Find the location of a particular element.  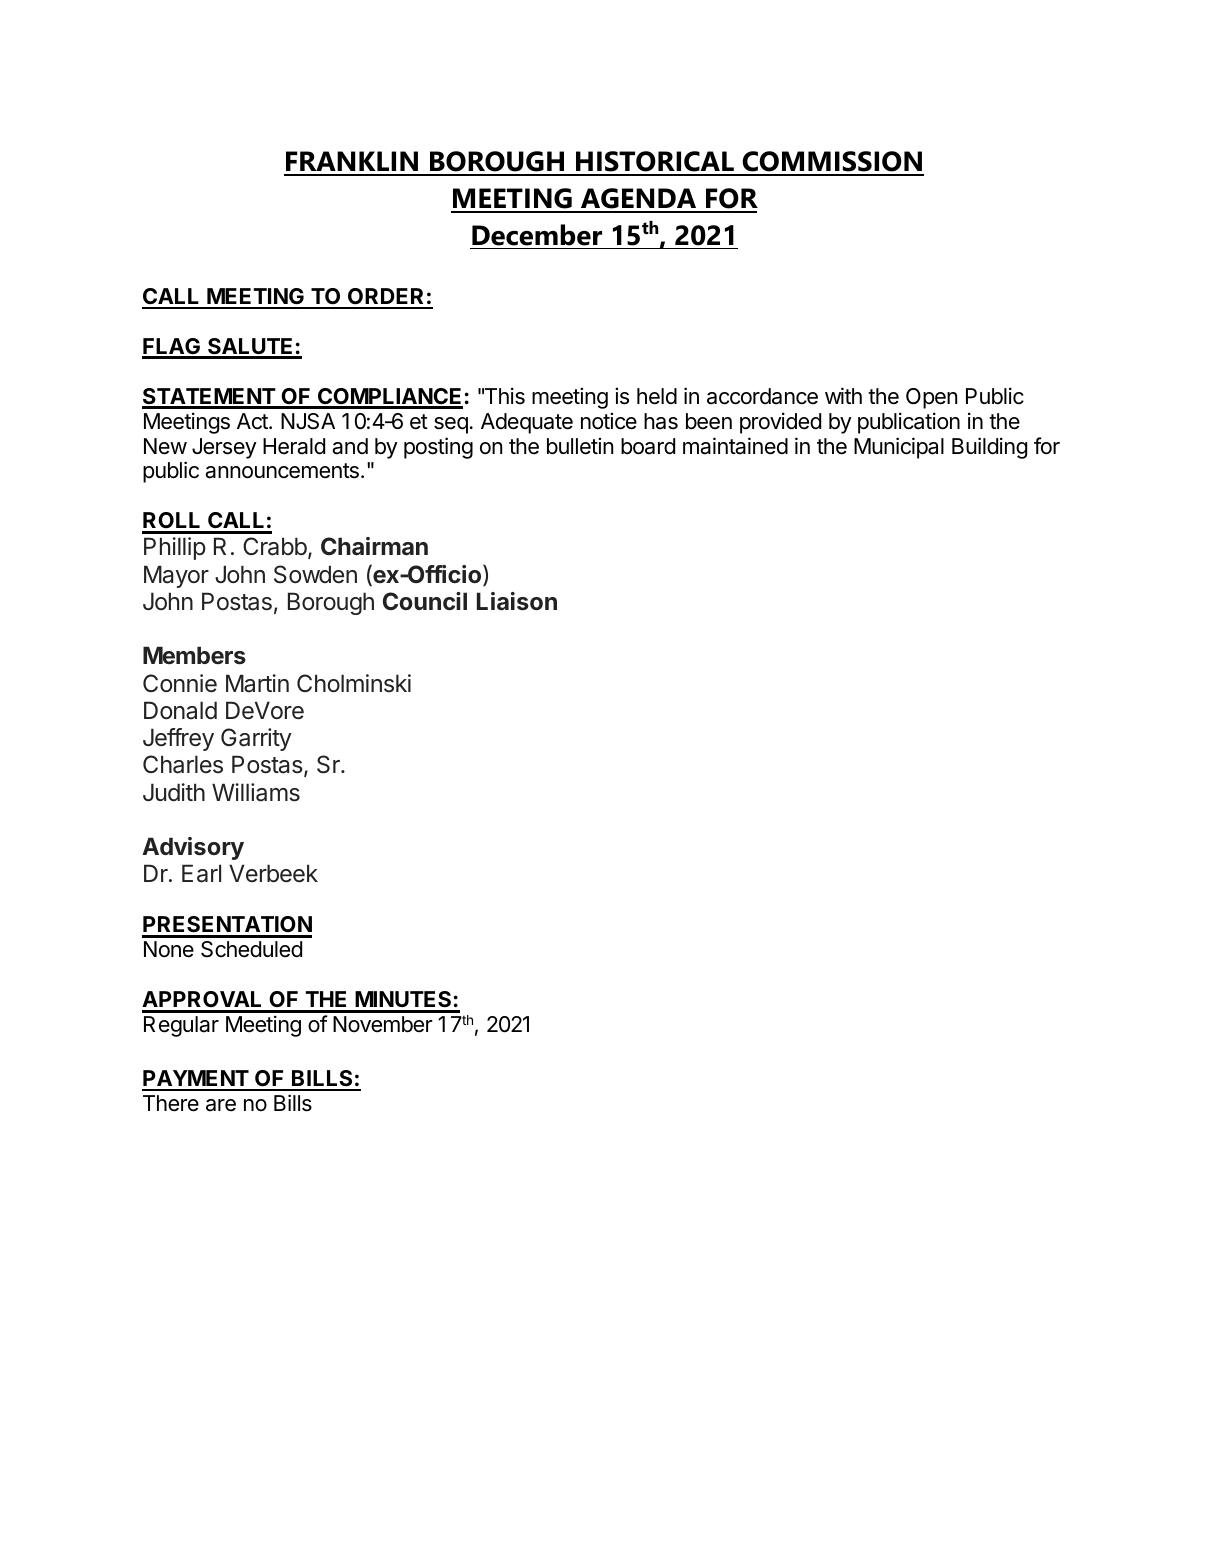

HISTORICAL is located at coordinates (655, 163).
